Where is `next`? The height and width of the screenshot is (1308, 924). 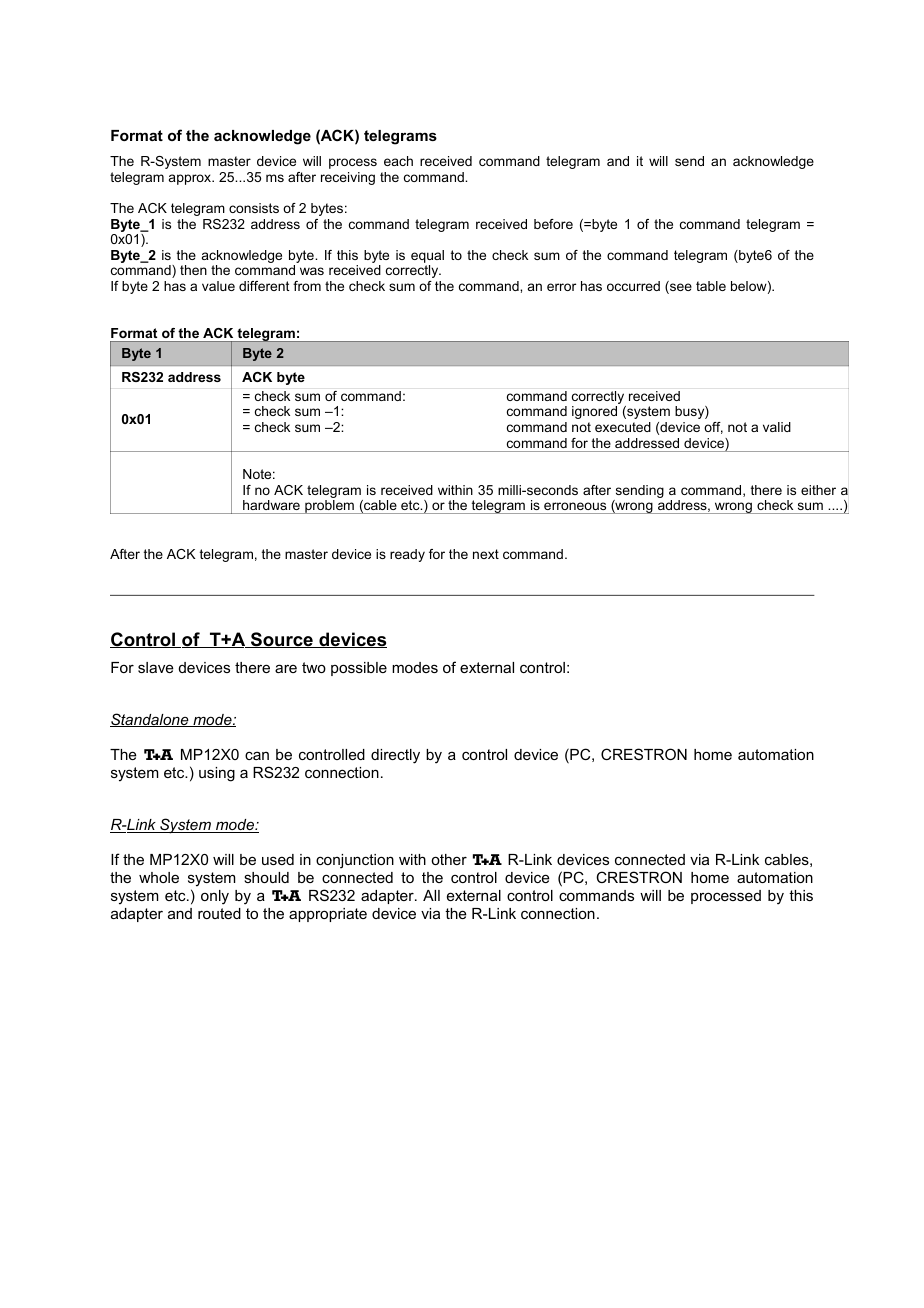
next is located at coordinates (486, 554).
